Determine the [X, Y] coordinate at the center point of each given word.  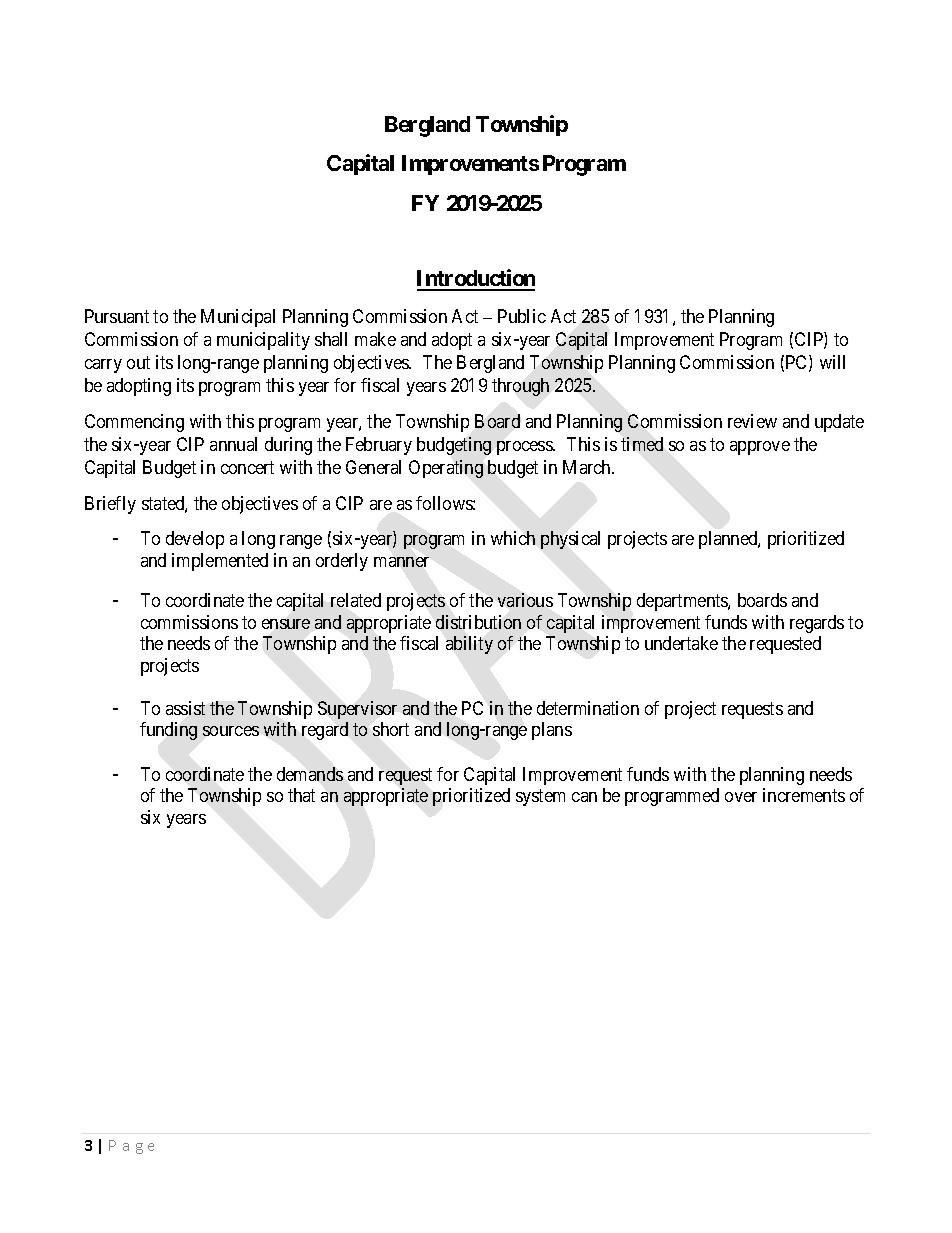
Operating [446, 469]
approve [760, 448]
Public [522, 316]
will [832, 362]
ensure [286, 624]
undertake [681, 643]
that [301, 795]
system [540, 797]
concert [247, 467]
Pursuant [117, 316]
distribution [478, 622]
